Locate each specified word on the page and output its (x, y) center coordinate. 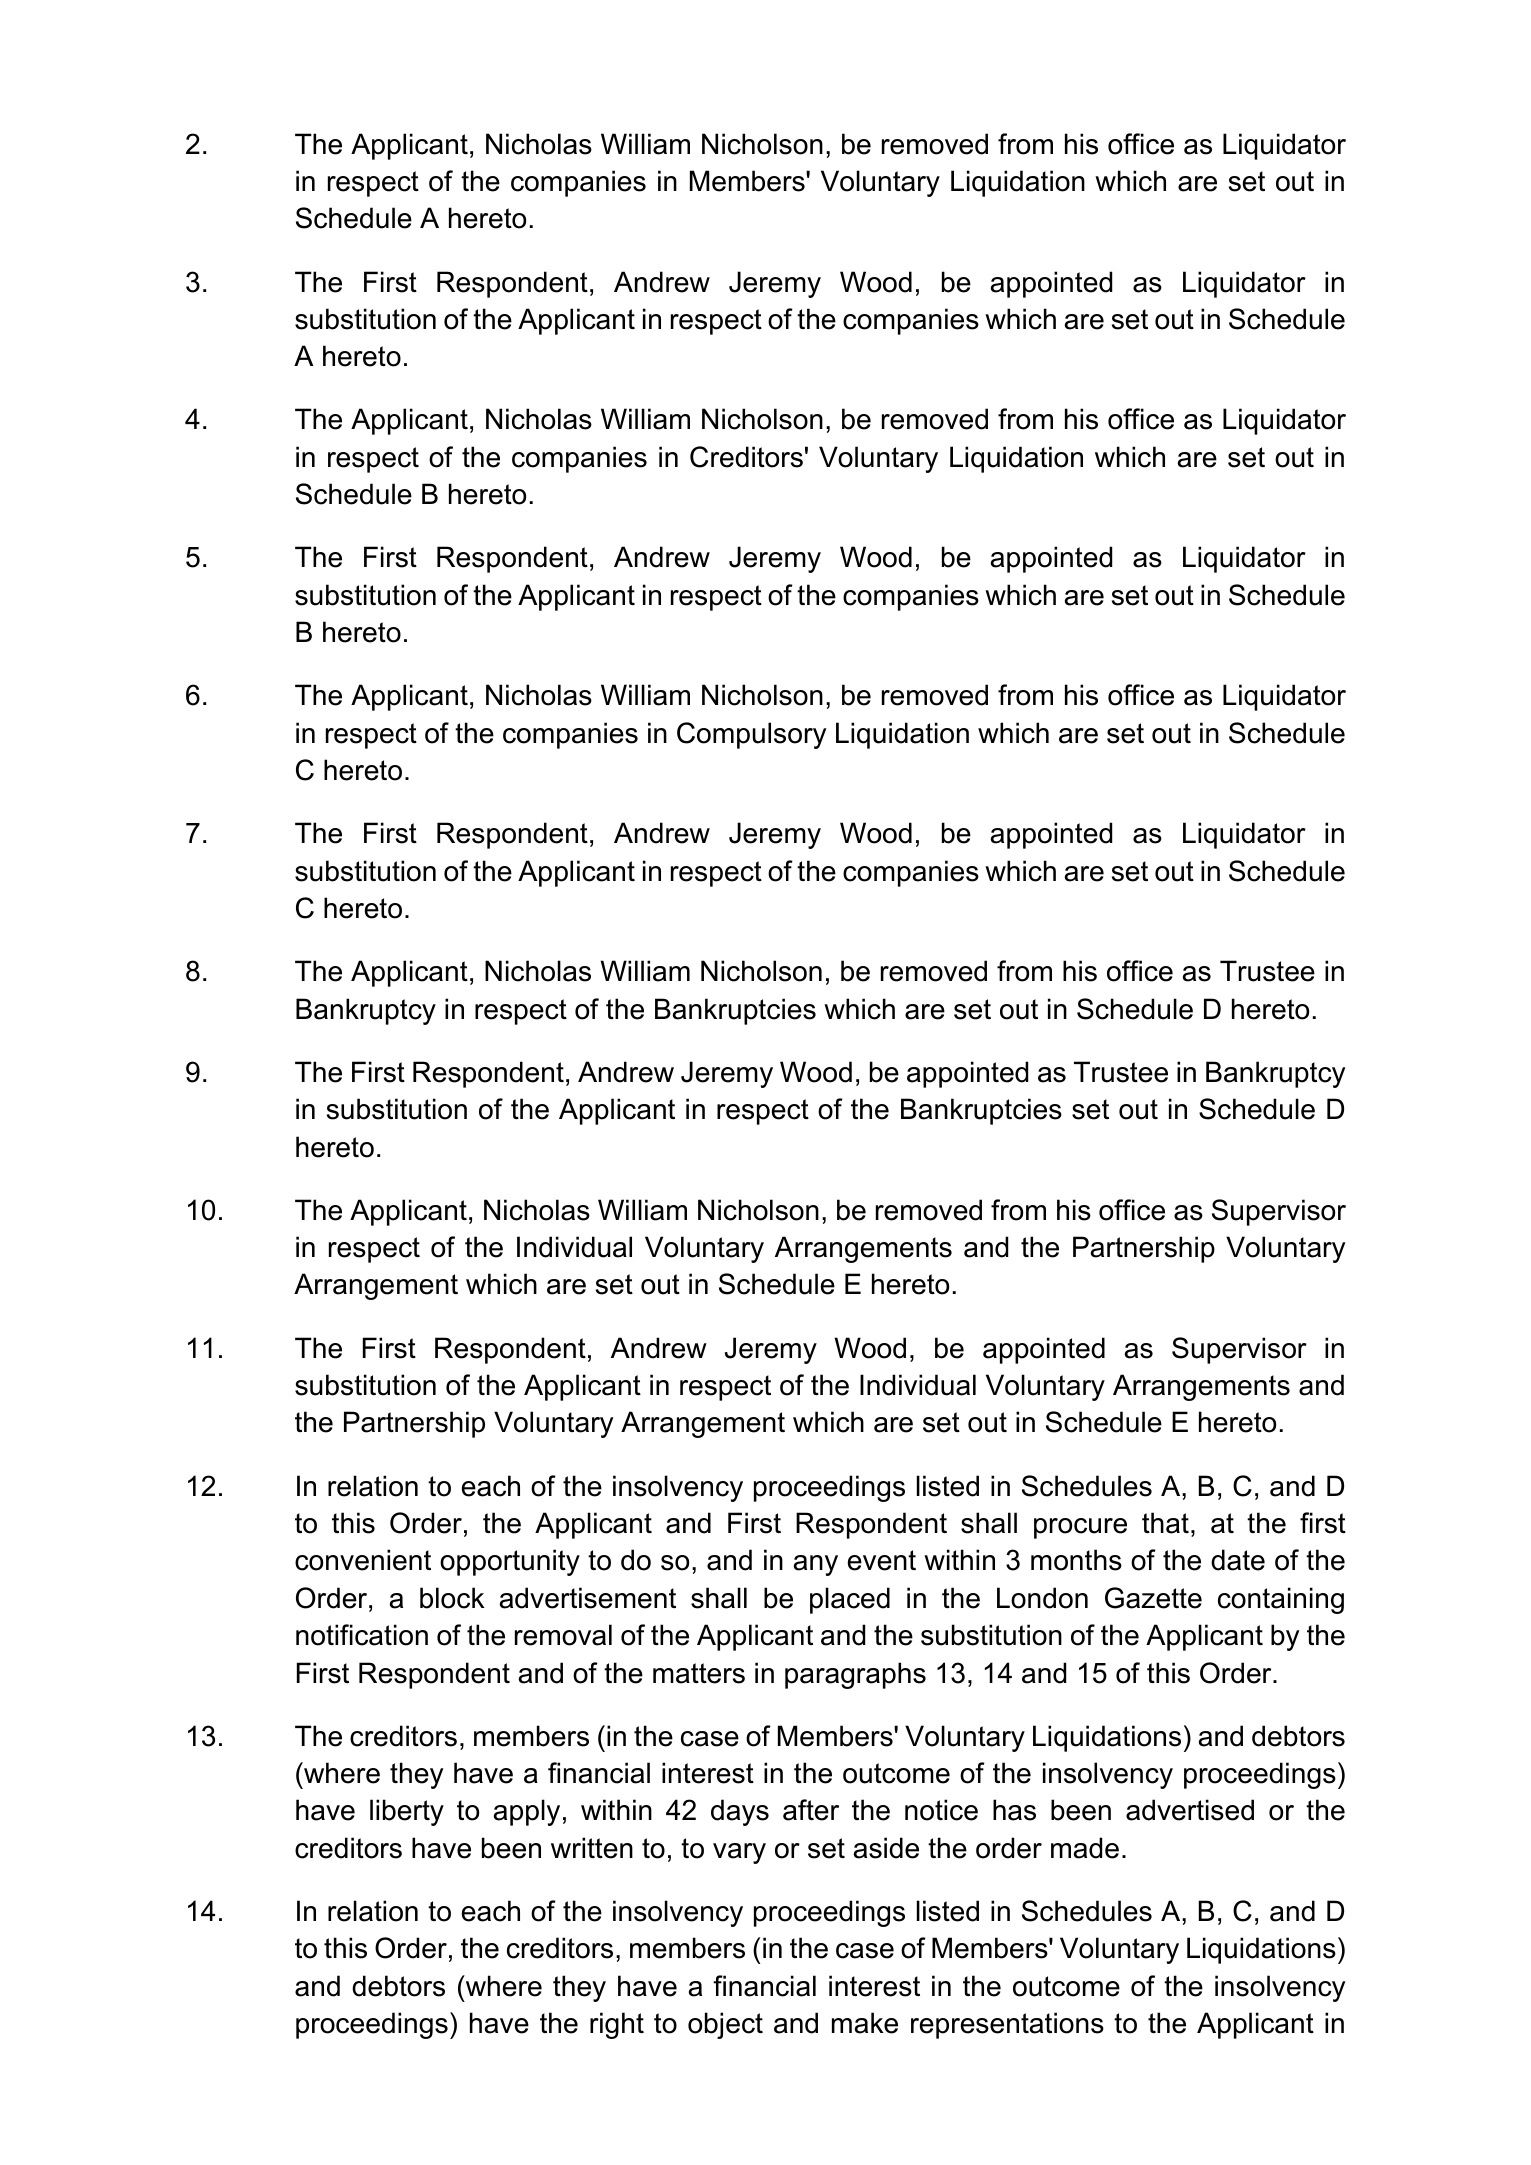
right (617, 2025)
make (865, 2023)
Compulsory (751, 735)
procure (1080, 1528)
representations (1007, 2025)
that (1165, 1523)
